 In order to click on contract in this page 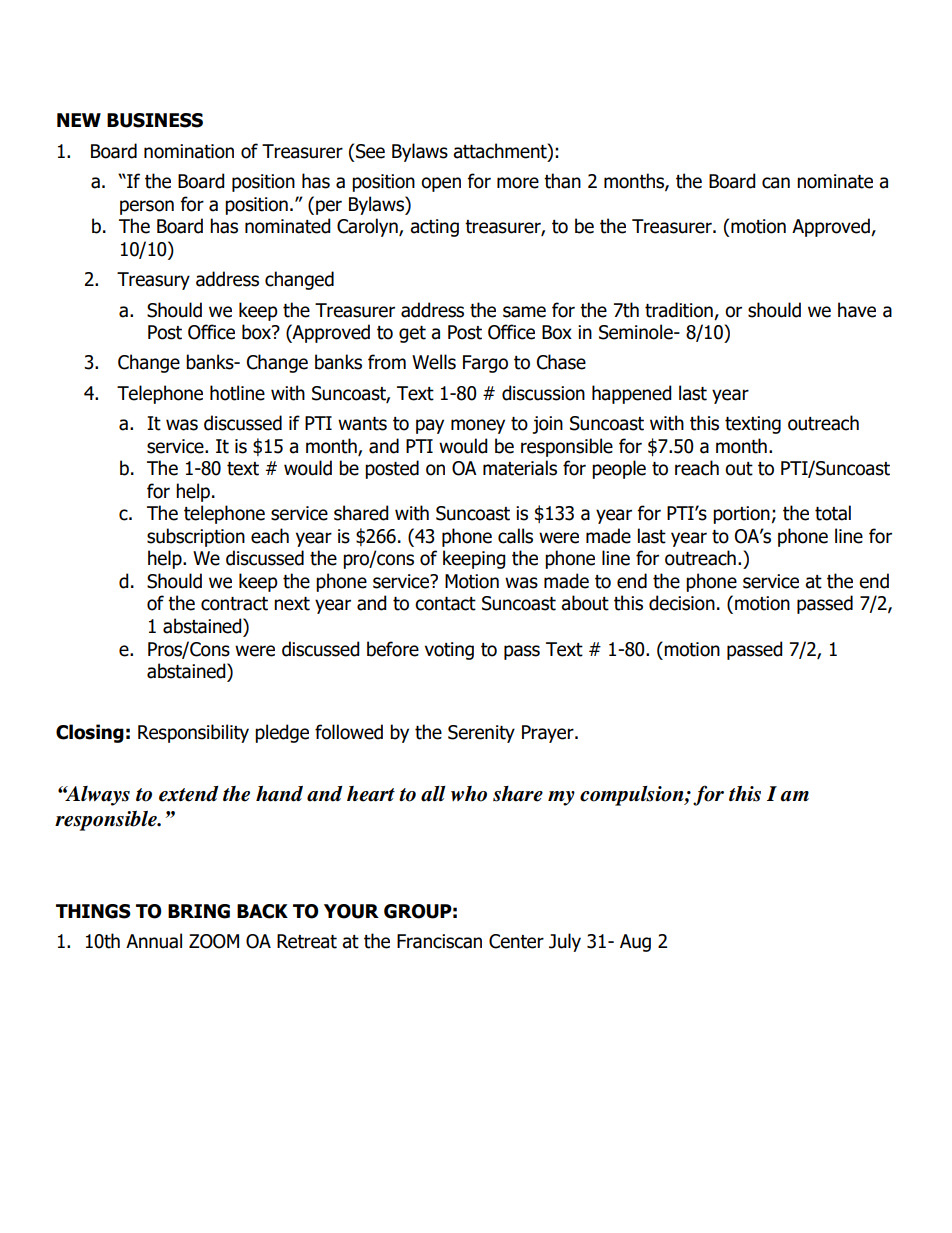, I will do `click(234, 604)`.
